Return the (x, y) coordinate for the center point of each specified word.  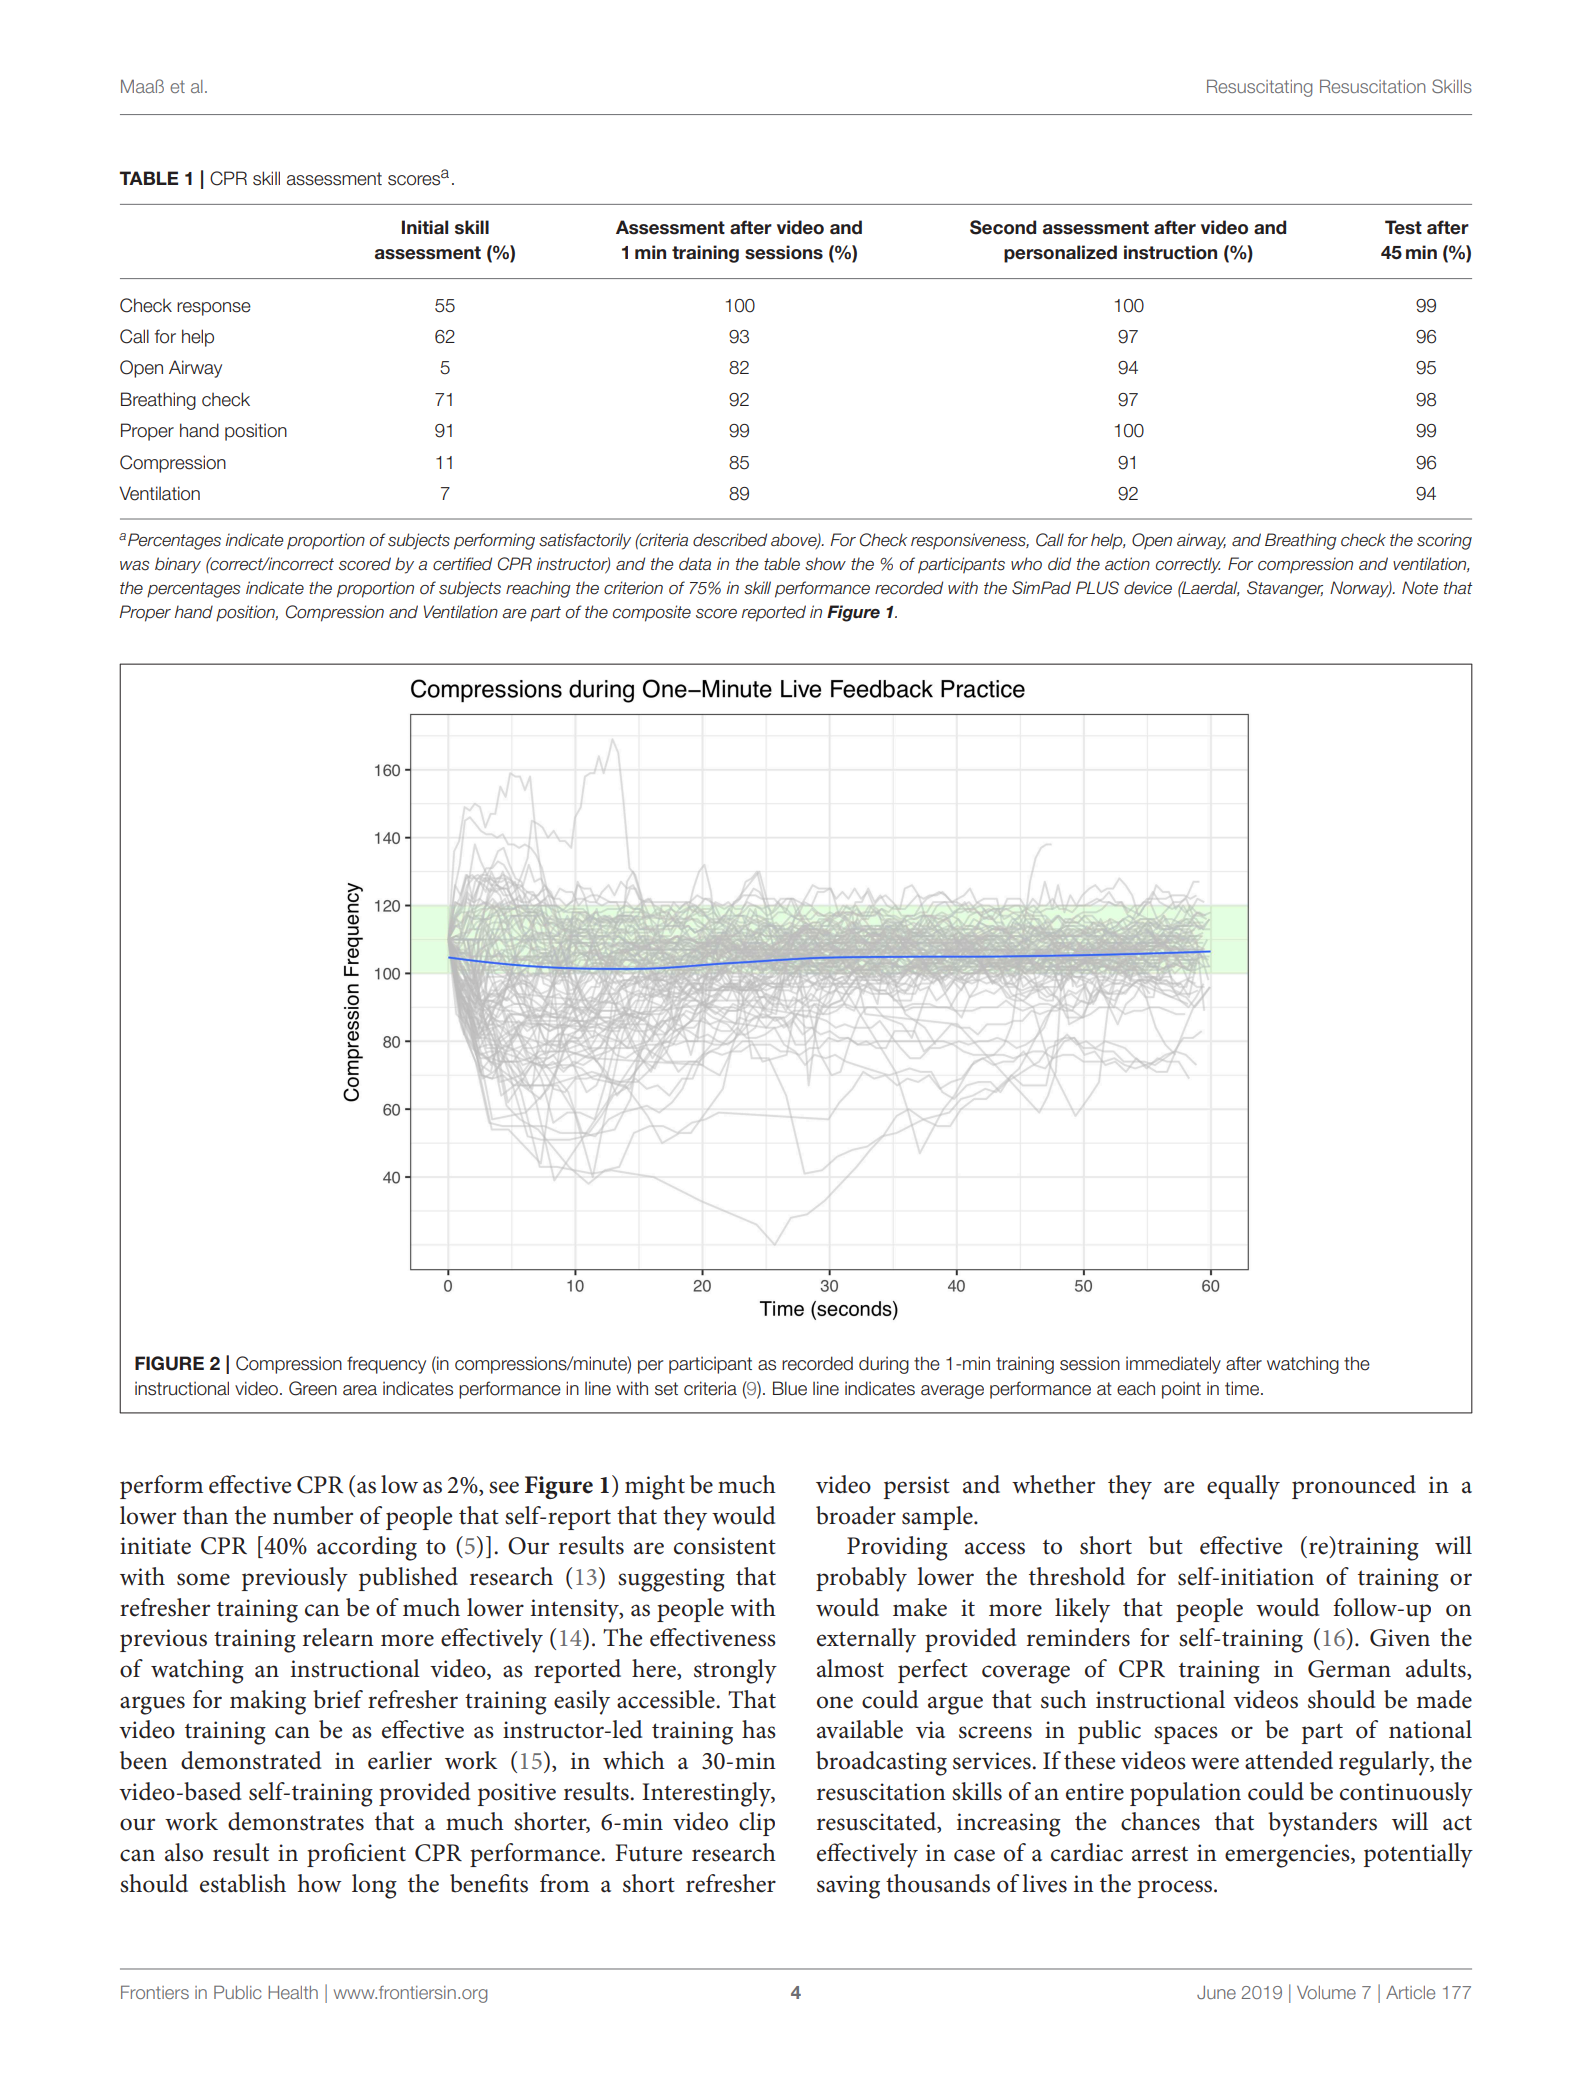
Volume (1326, 1992)
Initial (425, 227)
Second (1003, 227)
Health (293, 1992)
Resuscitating (1259, 88)
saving (848, 1887)
